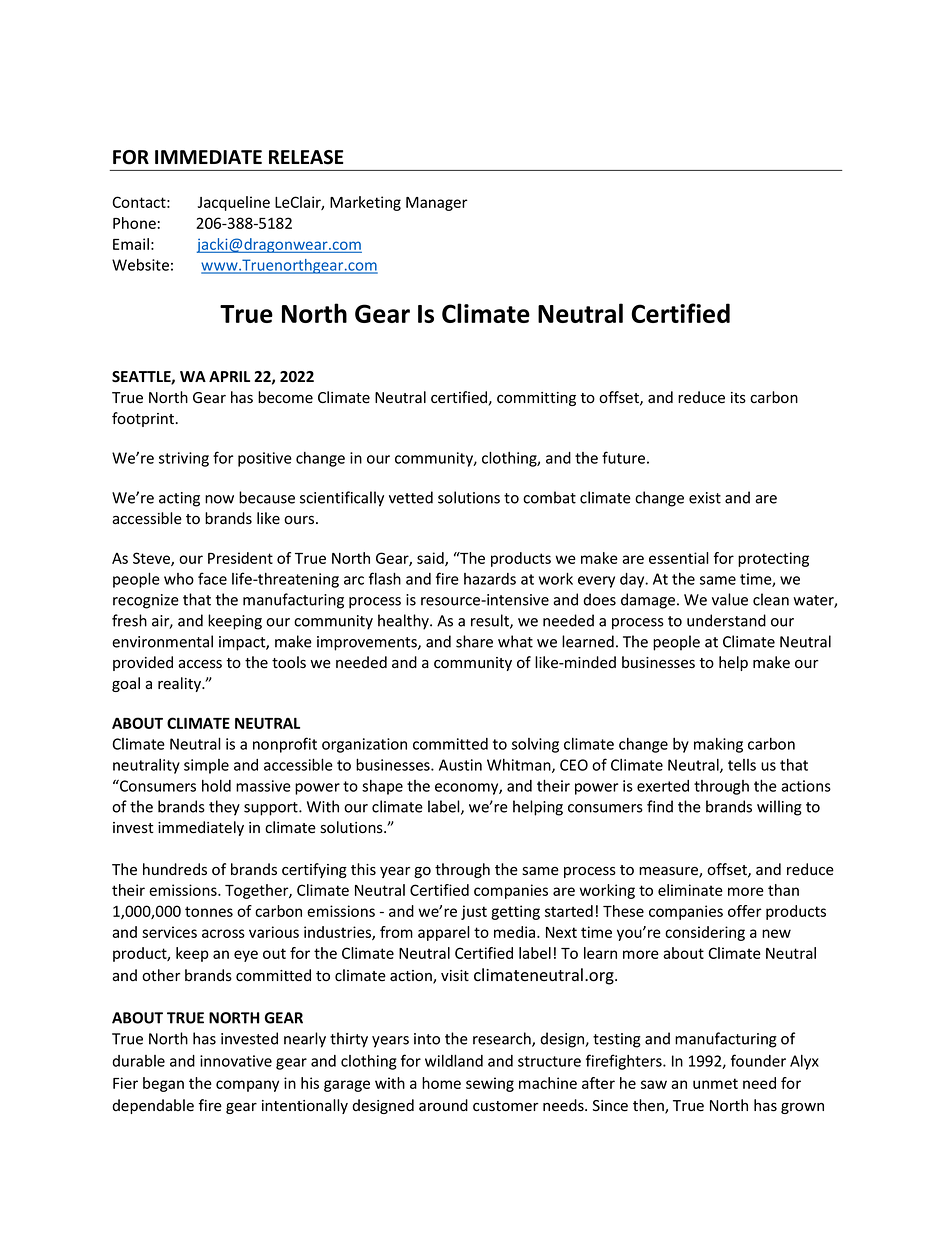  What do you see at coordinates (715, 1083) in the screenshot?
I see `unmet` at bounding box center [715, 1083].
